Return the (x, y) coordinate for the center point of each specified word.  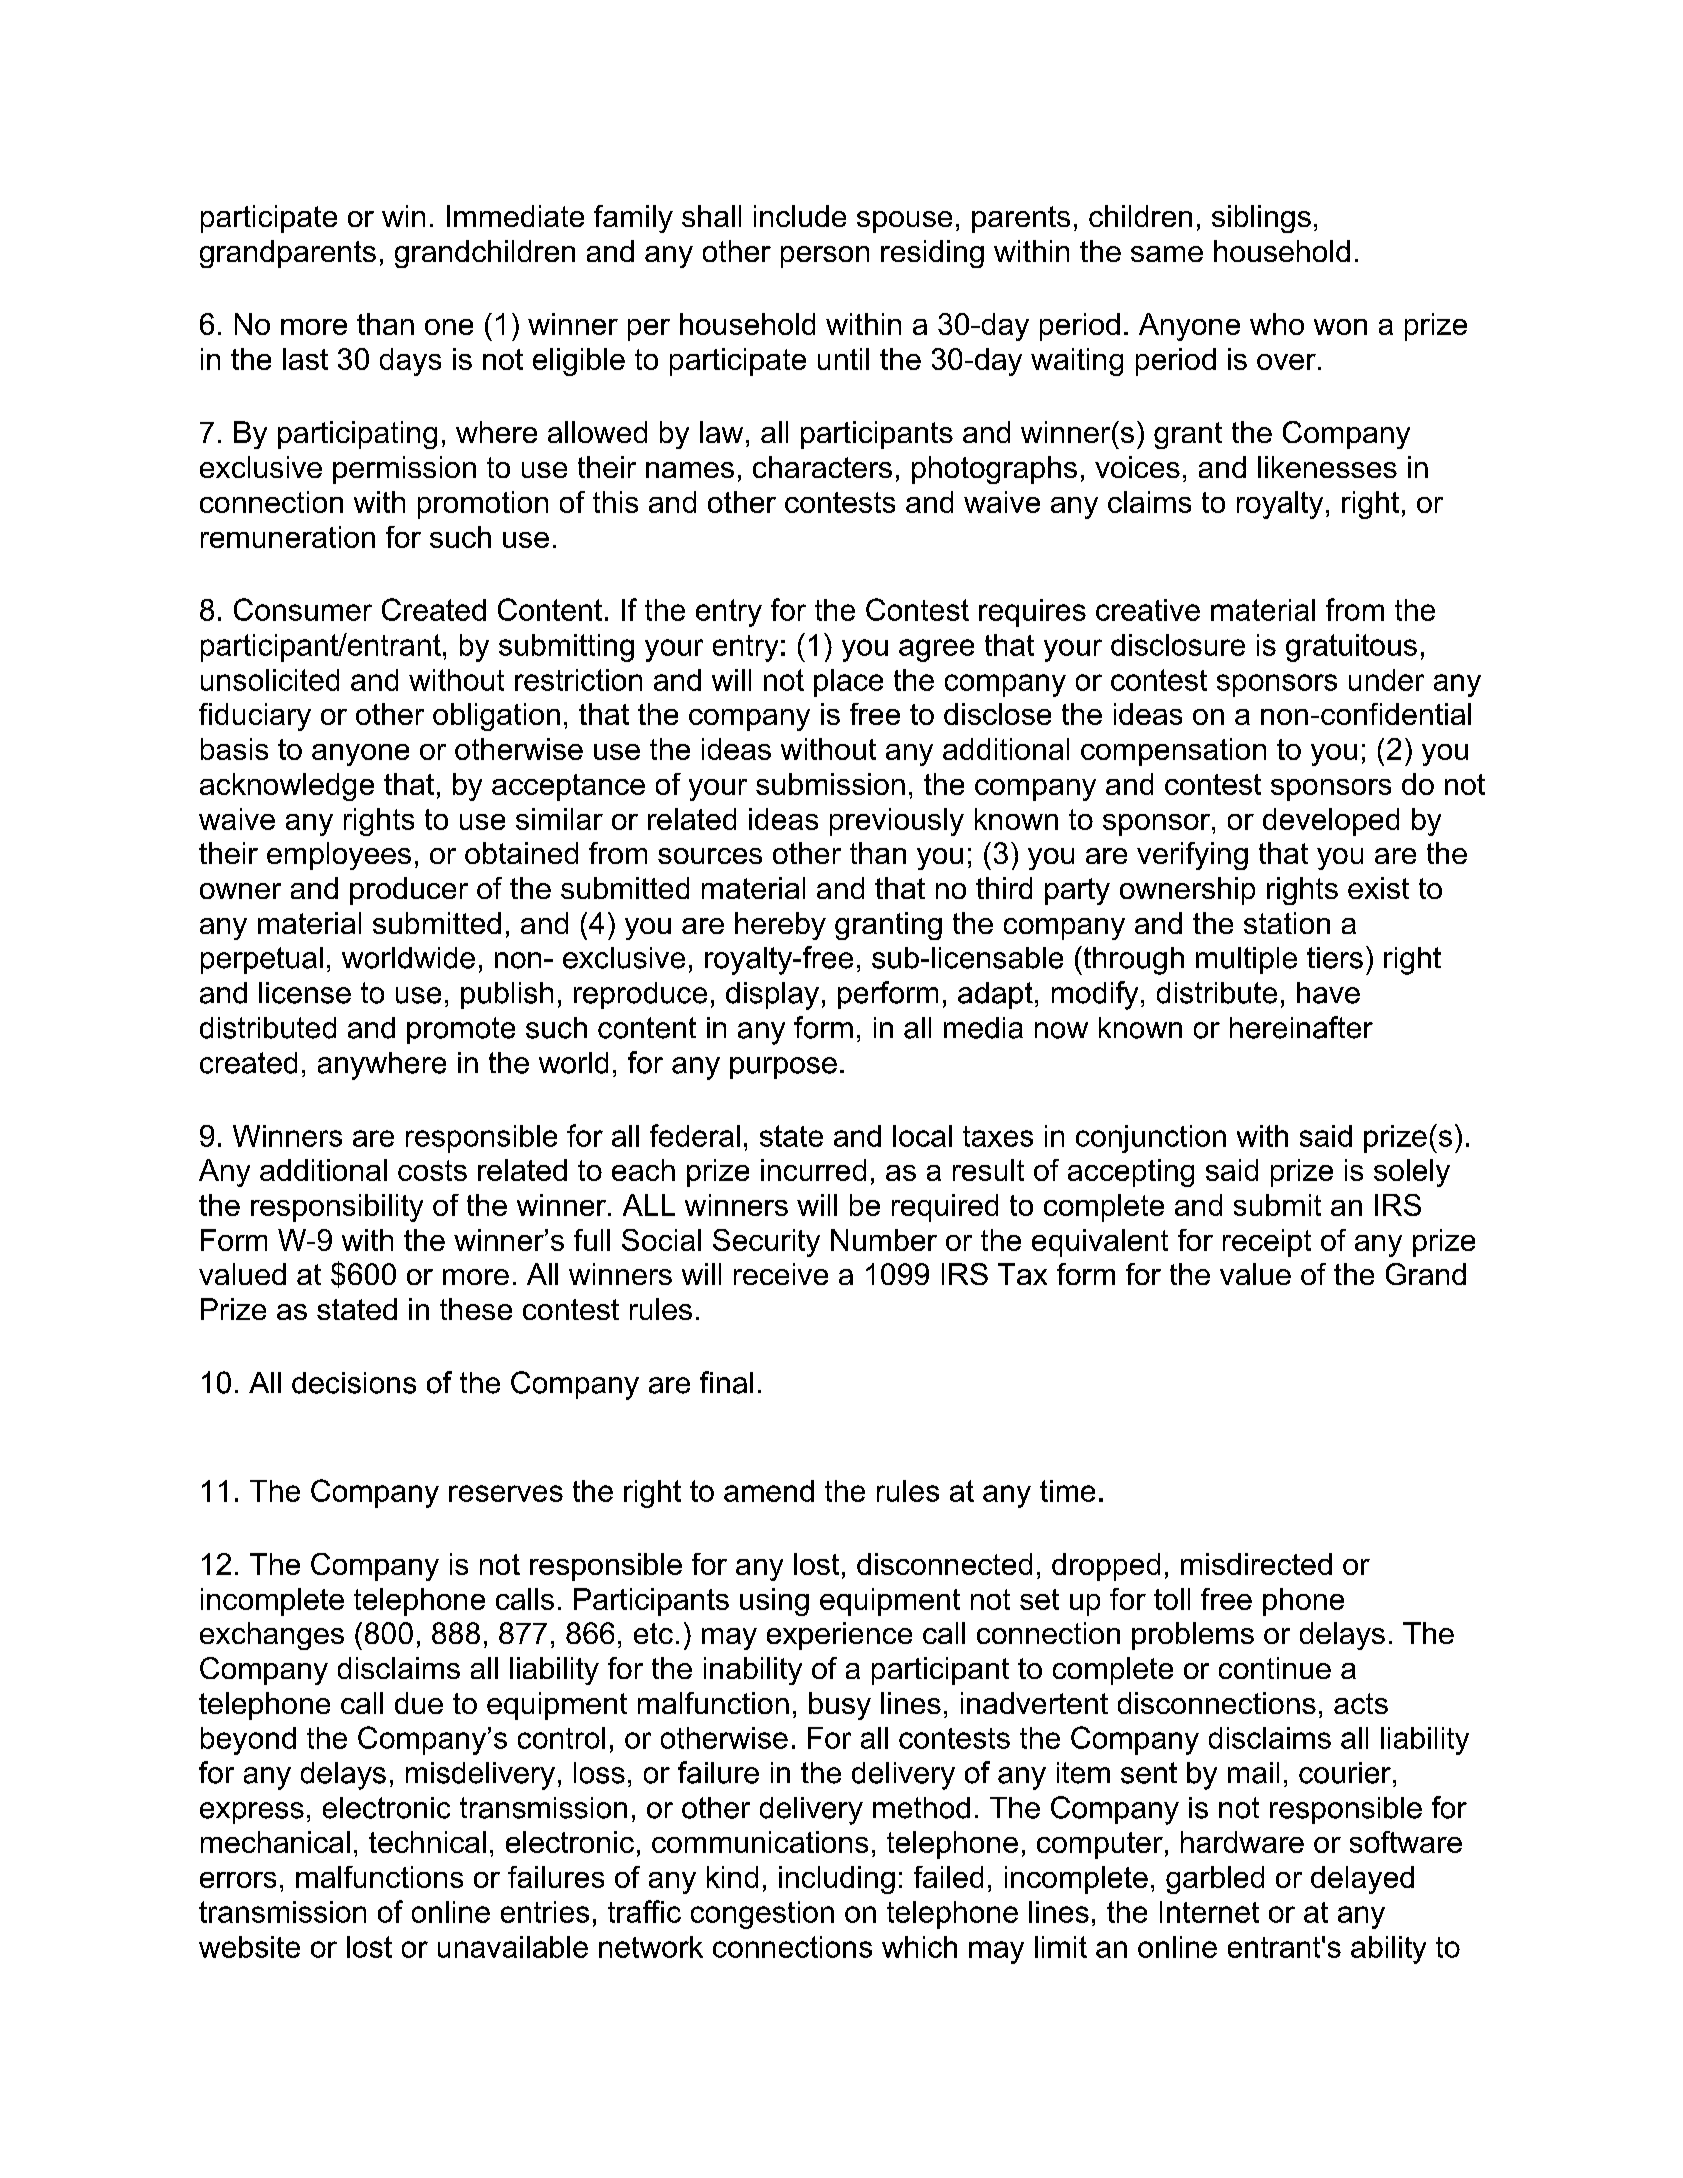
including (837, 1880)
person (825, 257)
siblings (1261, 219)
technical (427, 1842)
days (410, 362)
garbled (1215, 1880)
